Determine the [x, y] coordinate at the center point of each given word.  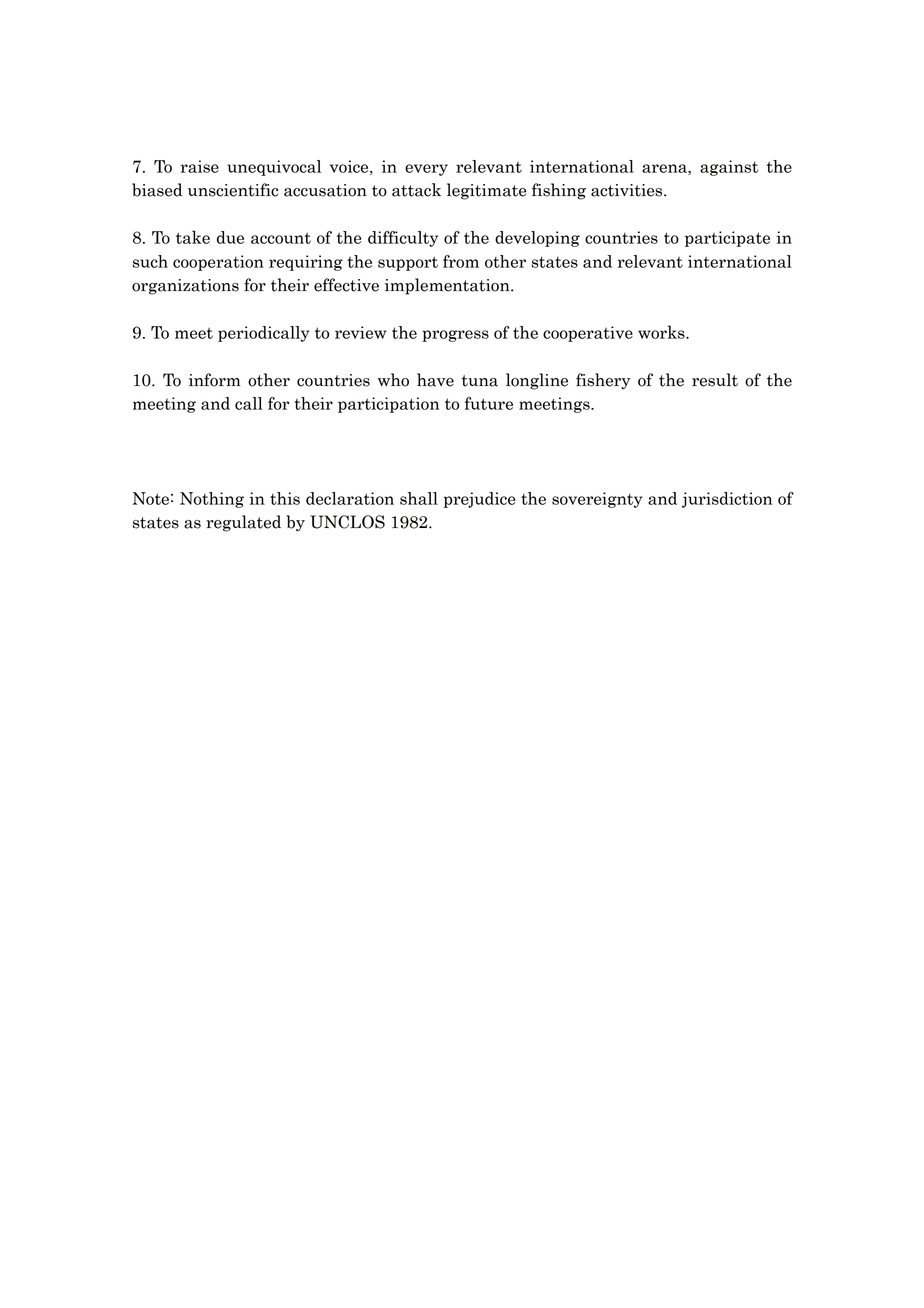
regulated [243, 523]
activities [628, 190]
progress [455, 336]
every [426, 170]
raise [199, 166]
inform [214, 380]
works [662, 332]
